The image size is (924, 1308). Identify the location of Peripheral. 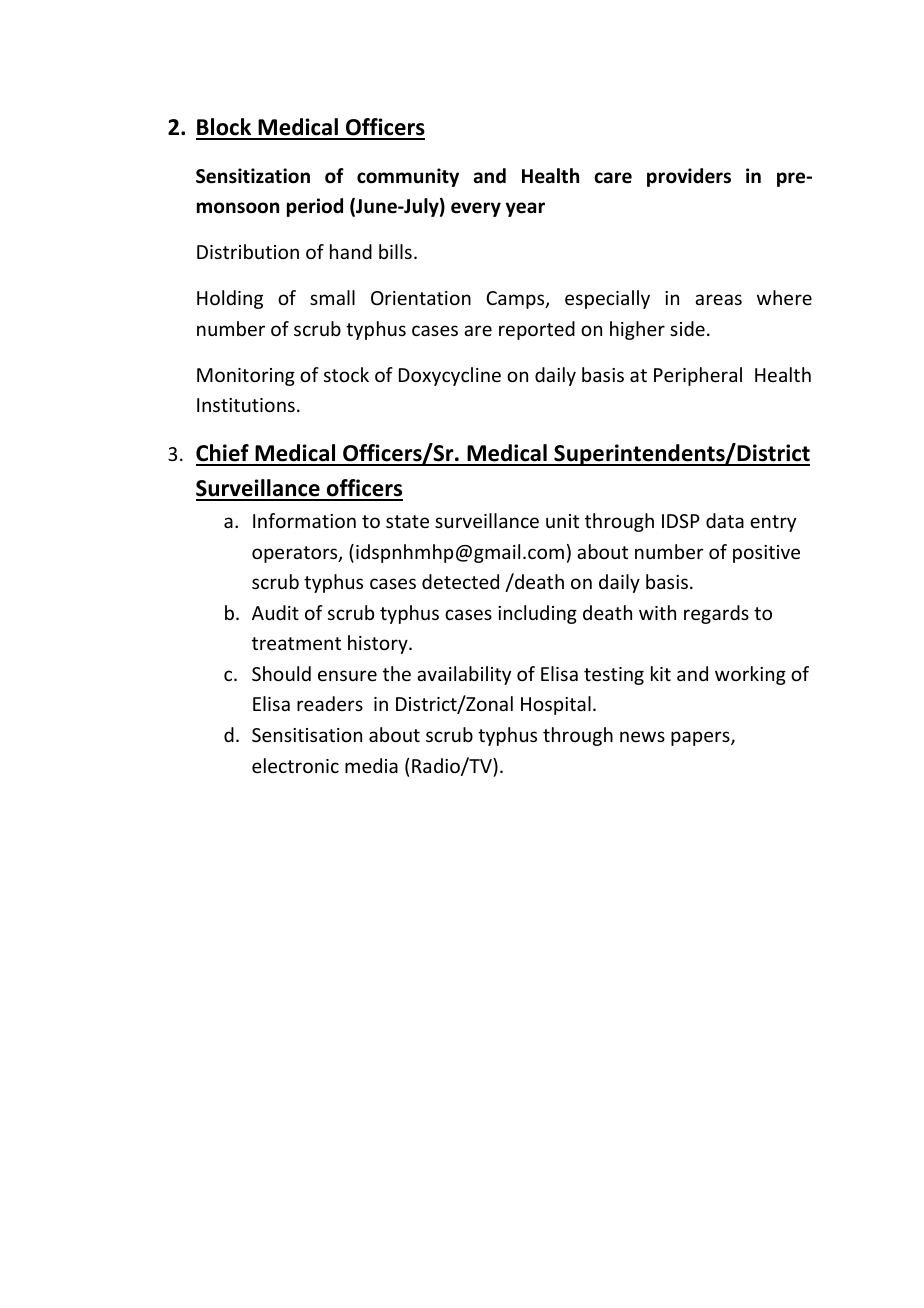
(698, 376).
